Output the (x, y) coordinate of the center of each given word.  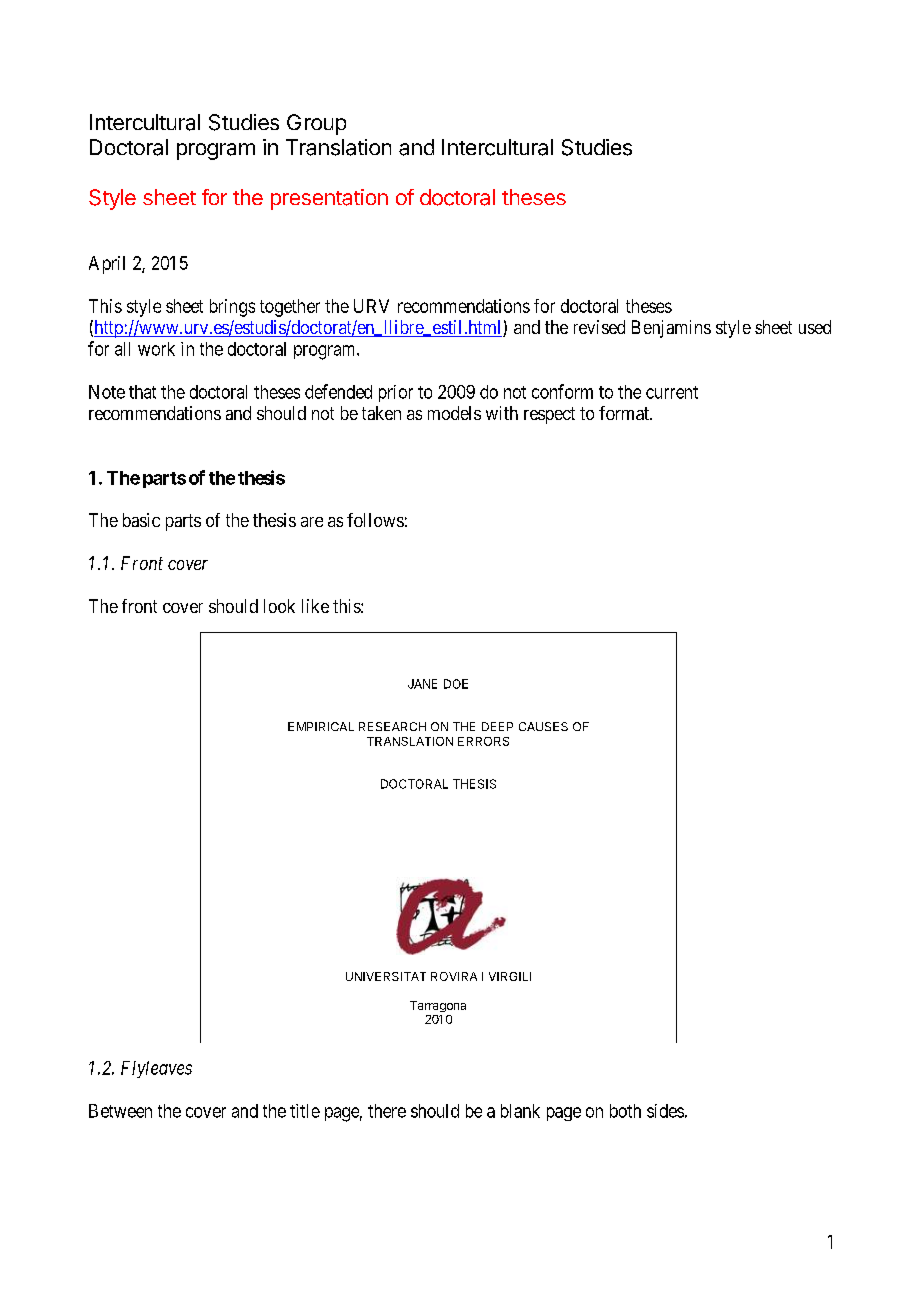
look (279, 606)
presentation (329, 199)
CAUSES (543, 726)
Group (316, 124)
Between (120, 1111)
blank (520, 1111)
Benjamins (671, 329)
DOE (456, 684)
